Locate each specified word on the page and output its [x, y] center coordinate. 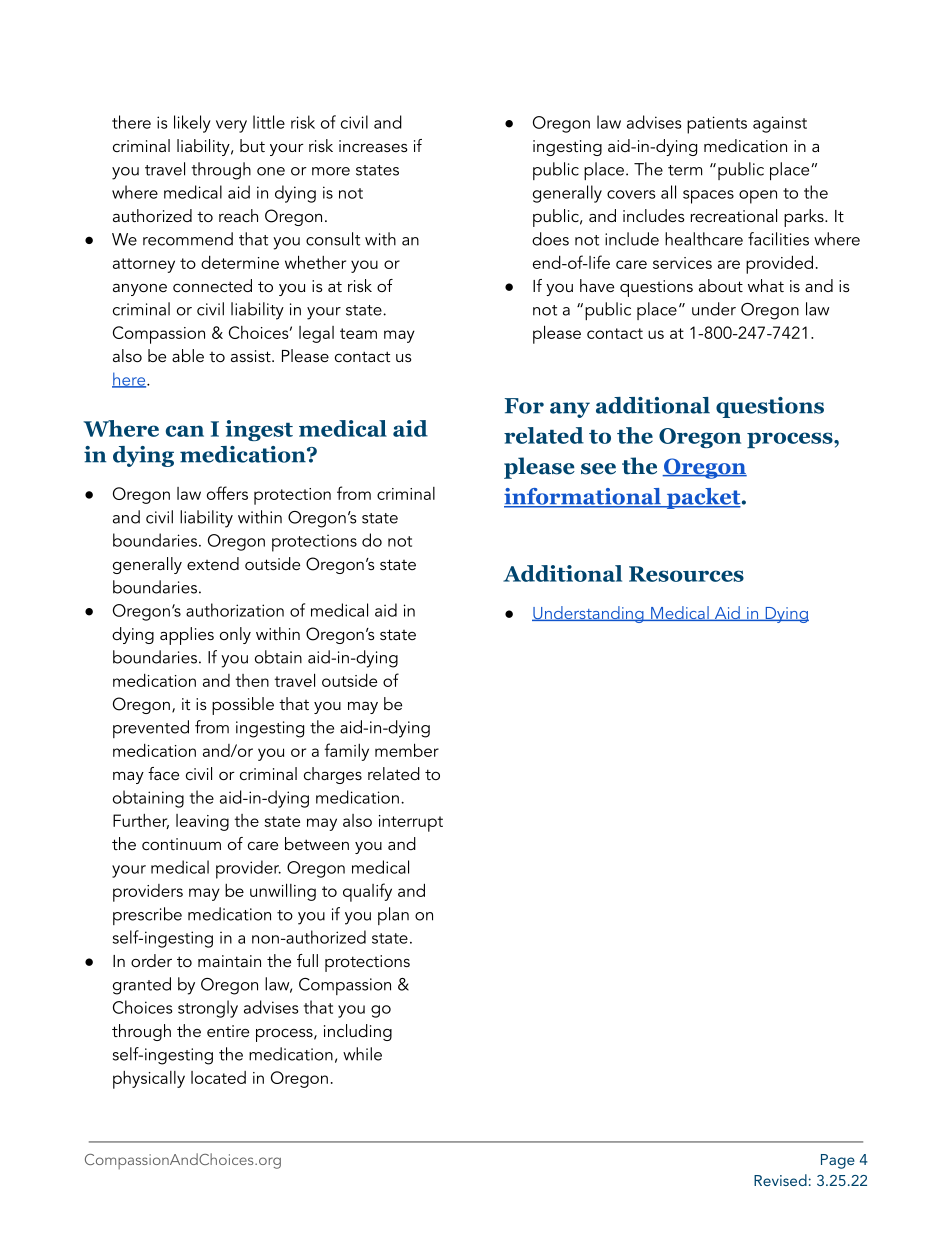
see [598, 469]
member [407, 750]
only [235, 635]
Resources [686, 574]
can [185, 431]
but [252, 145]
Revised [780, 1180]
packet [703, 498]
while [362, 1054]
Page [838, 1161]
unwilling [283, 892]
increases [373, 146]
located [218, 1077]
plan [393, 916]
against [780, 124]
